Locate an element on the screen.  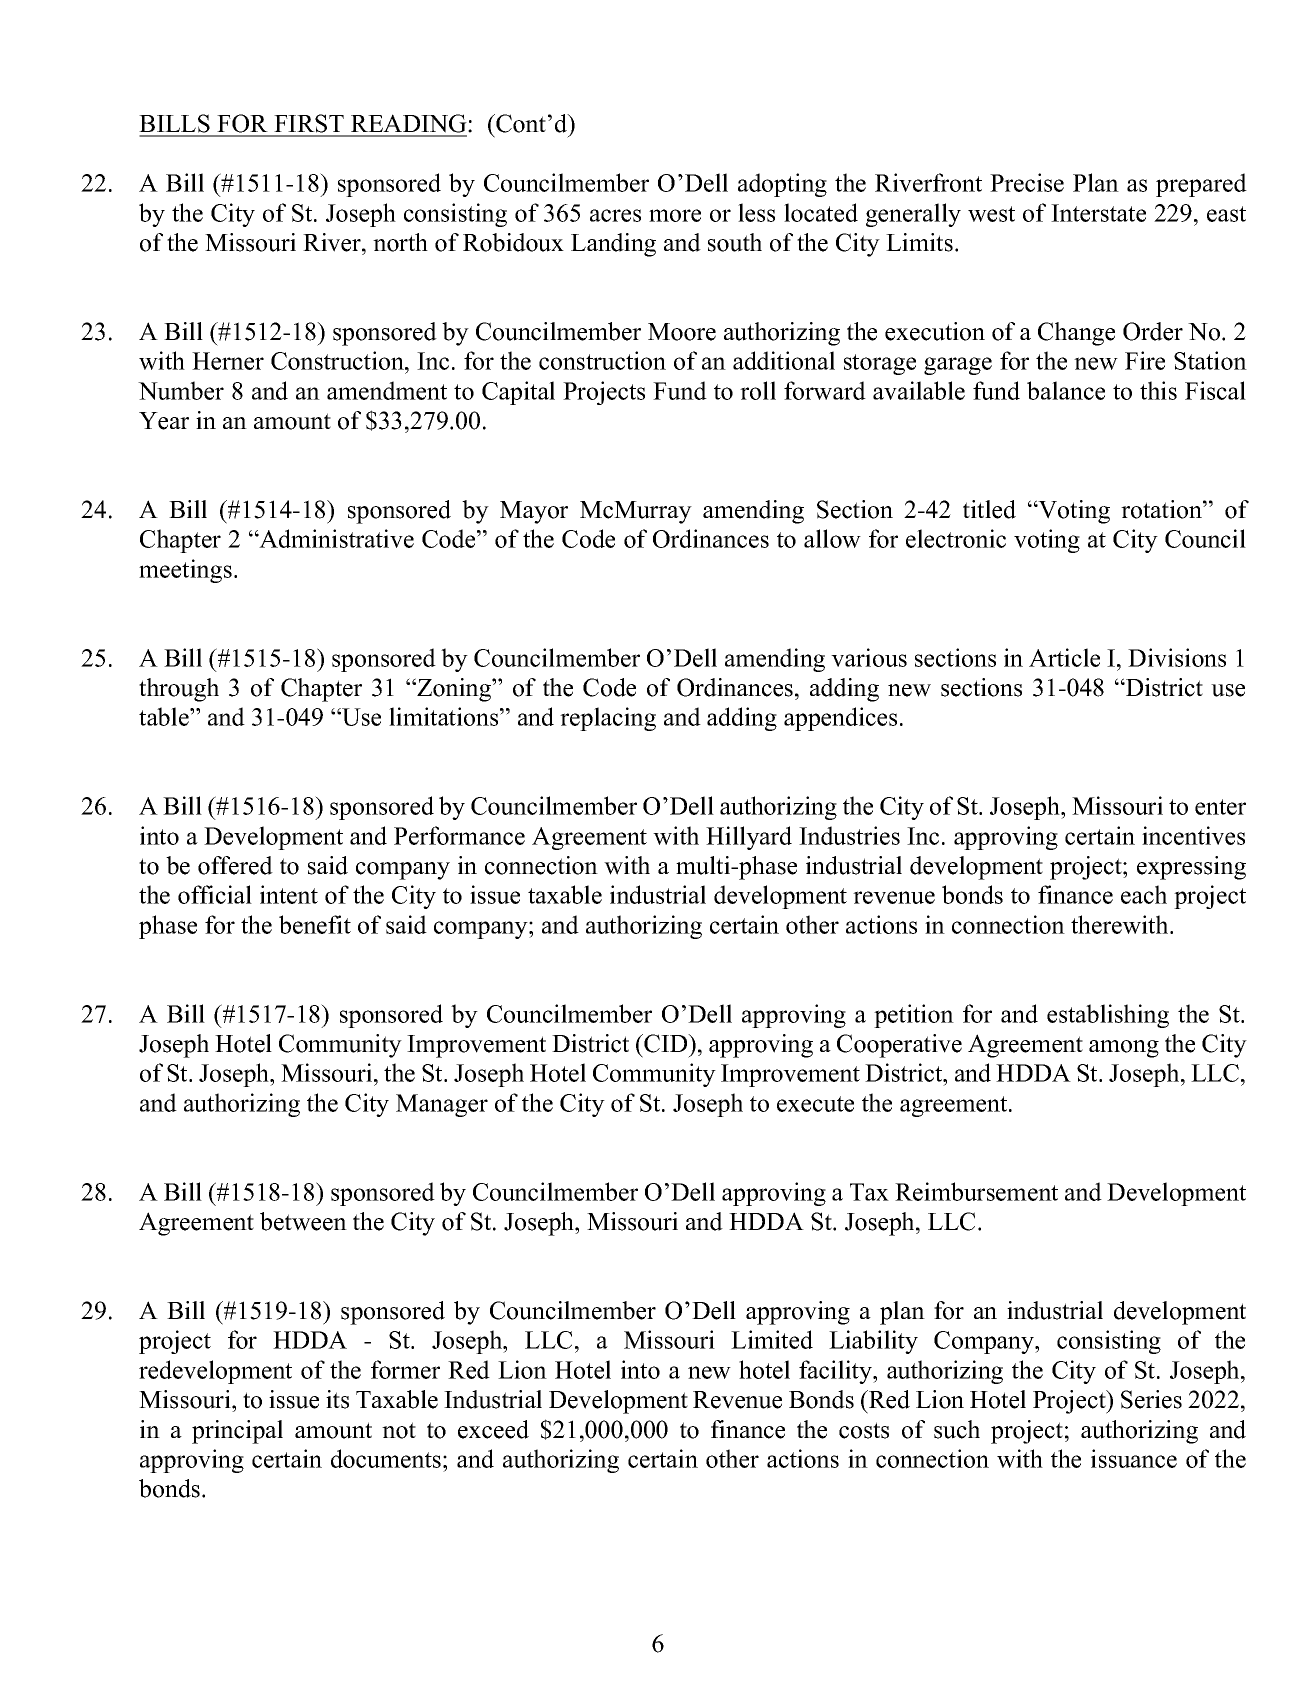
Interstate is located at coordinates (1098, 213).
